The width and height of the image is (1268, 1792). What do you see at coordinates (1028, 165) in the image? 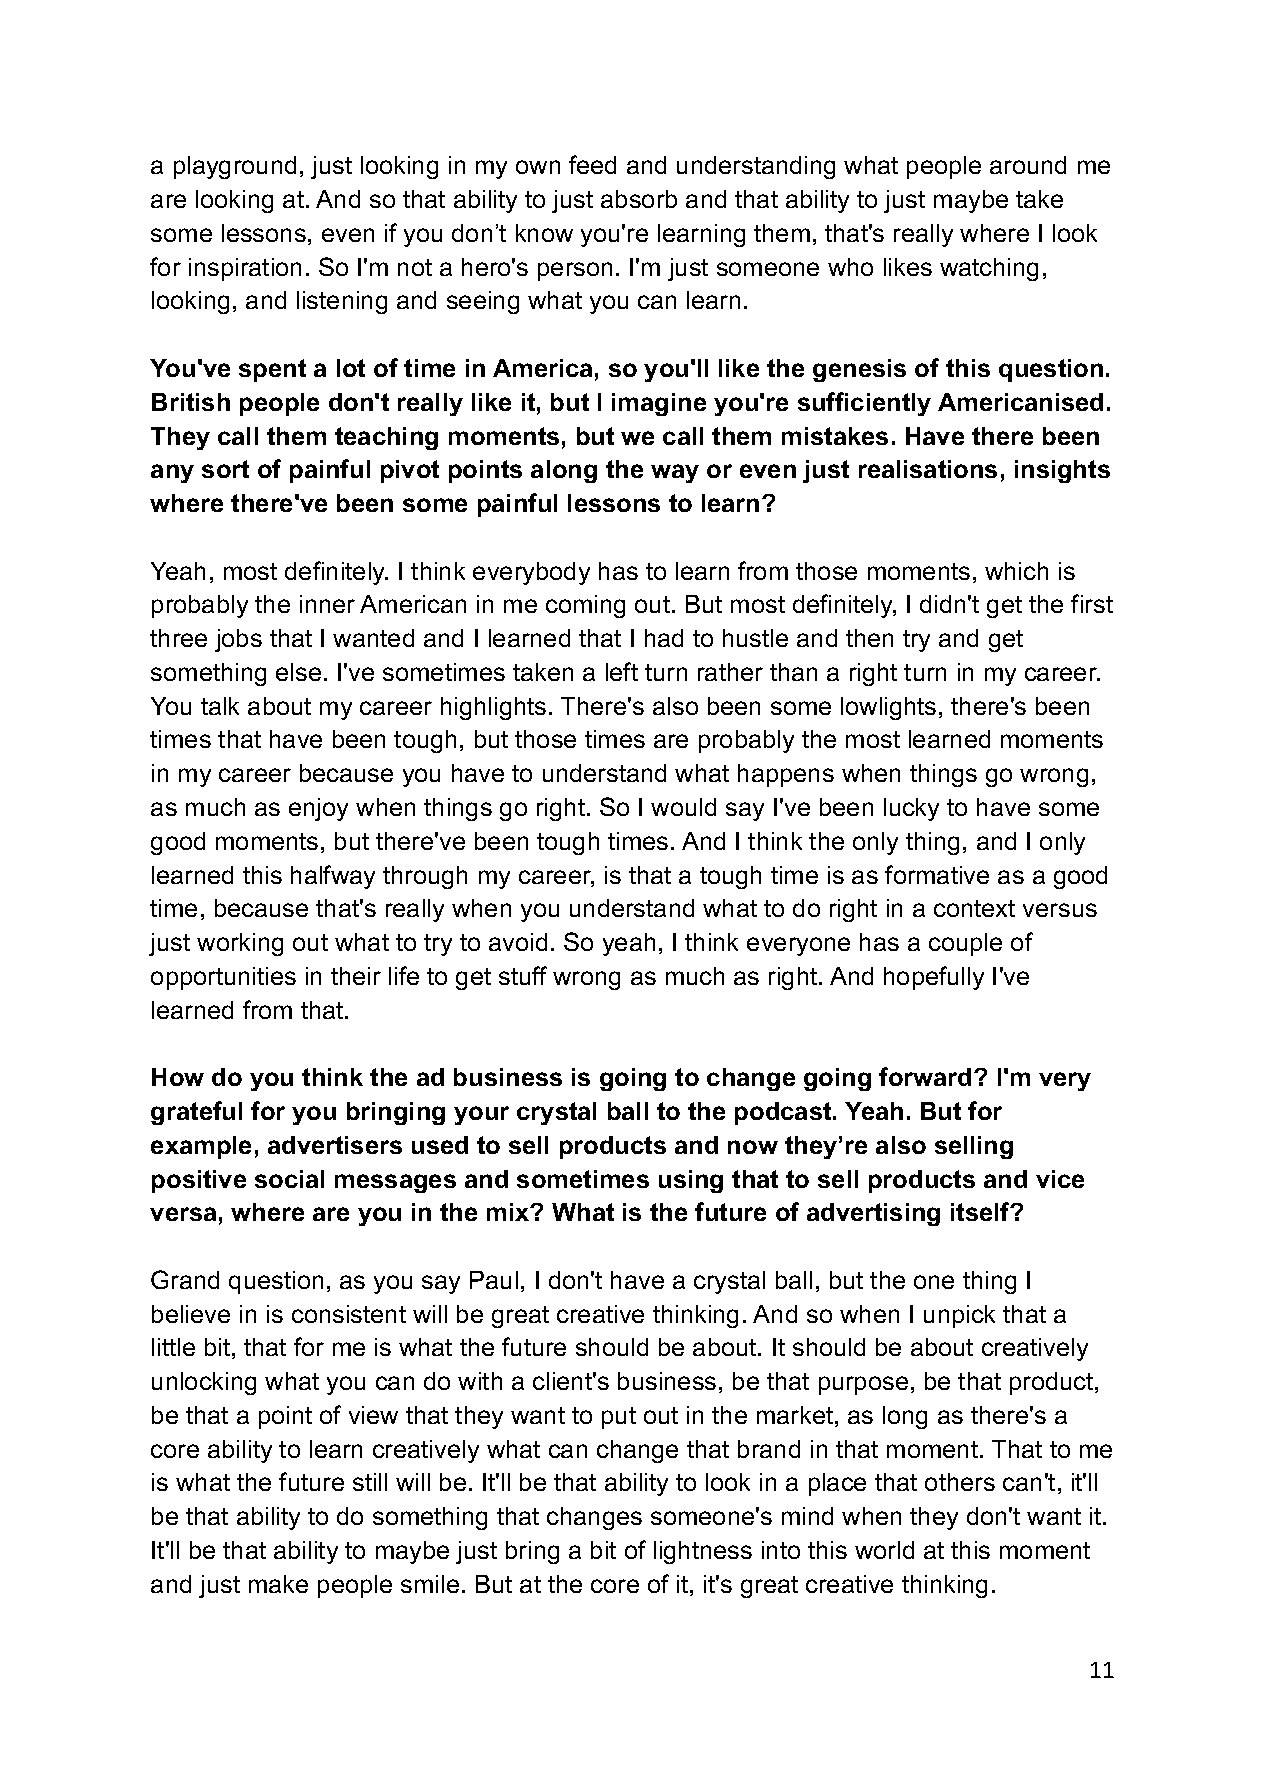
I see `around` at bounding box center [1028, 165].
